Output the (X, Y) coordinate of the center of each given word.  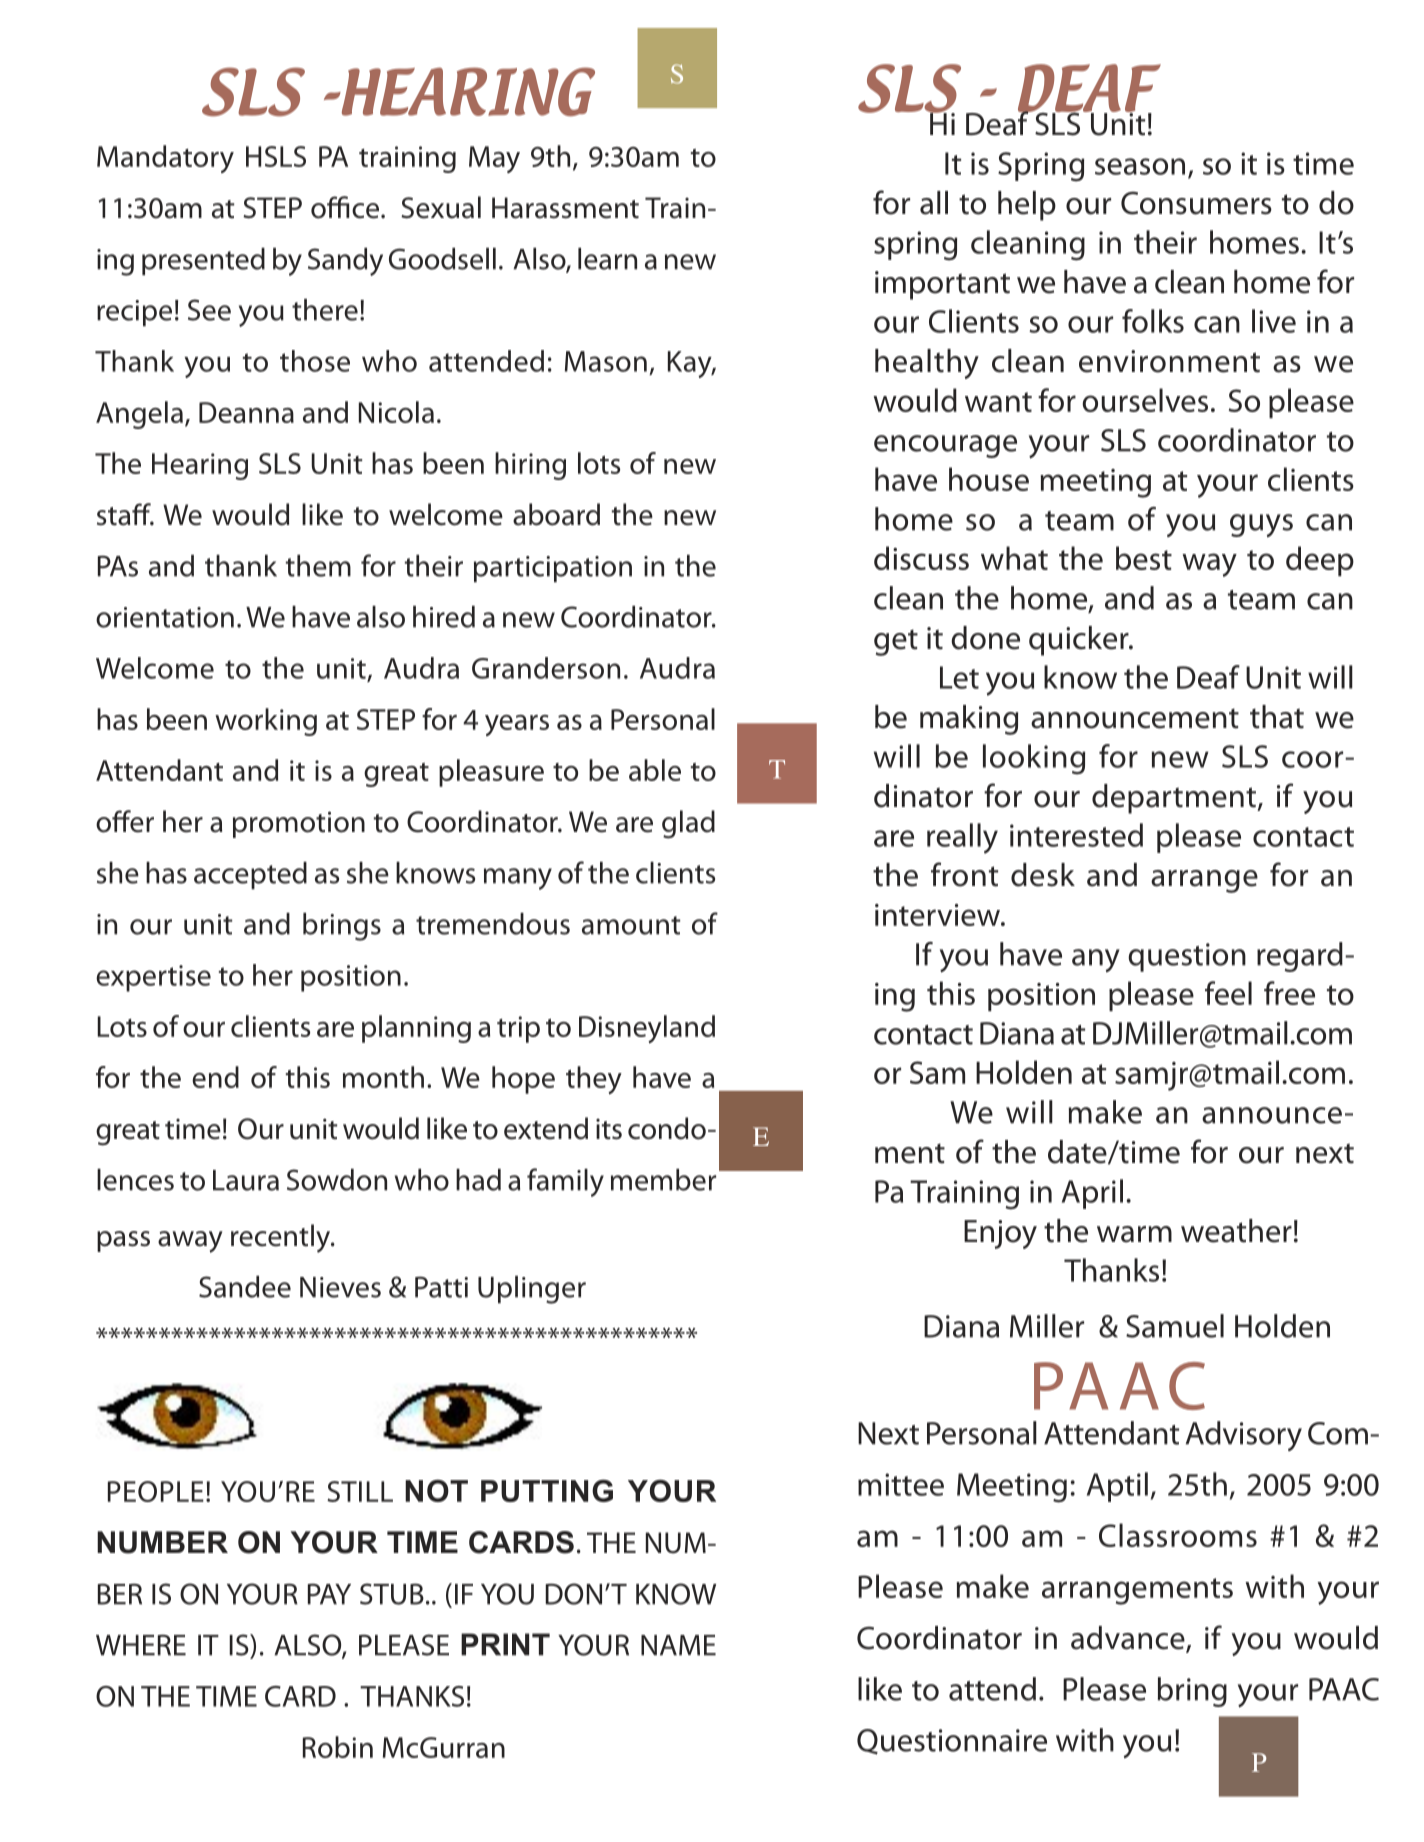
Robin (338, 1747)
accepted (250, 876)
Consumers (1196, 203)
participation (553, 569)
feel (1228, 993)
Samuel (1175, 1326)
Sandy (345, 262)
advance (1129, 1639)
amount (631, 925)
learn (607, 259)
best (1144, 558)
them (318, 566)
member (663, 1180)
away (190, 1242)
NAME (678, 1645)
